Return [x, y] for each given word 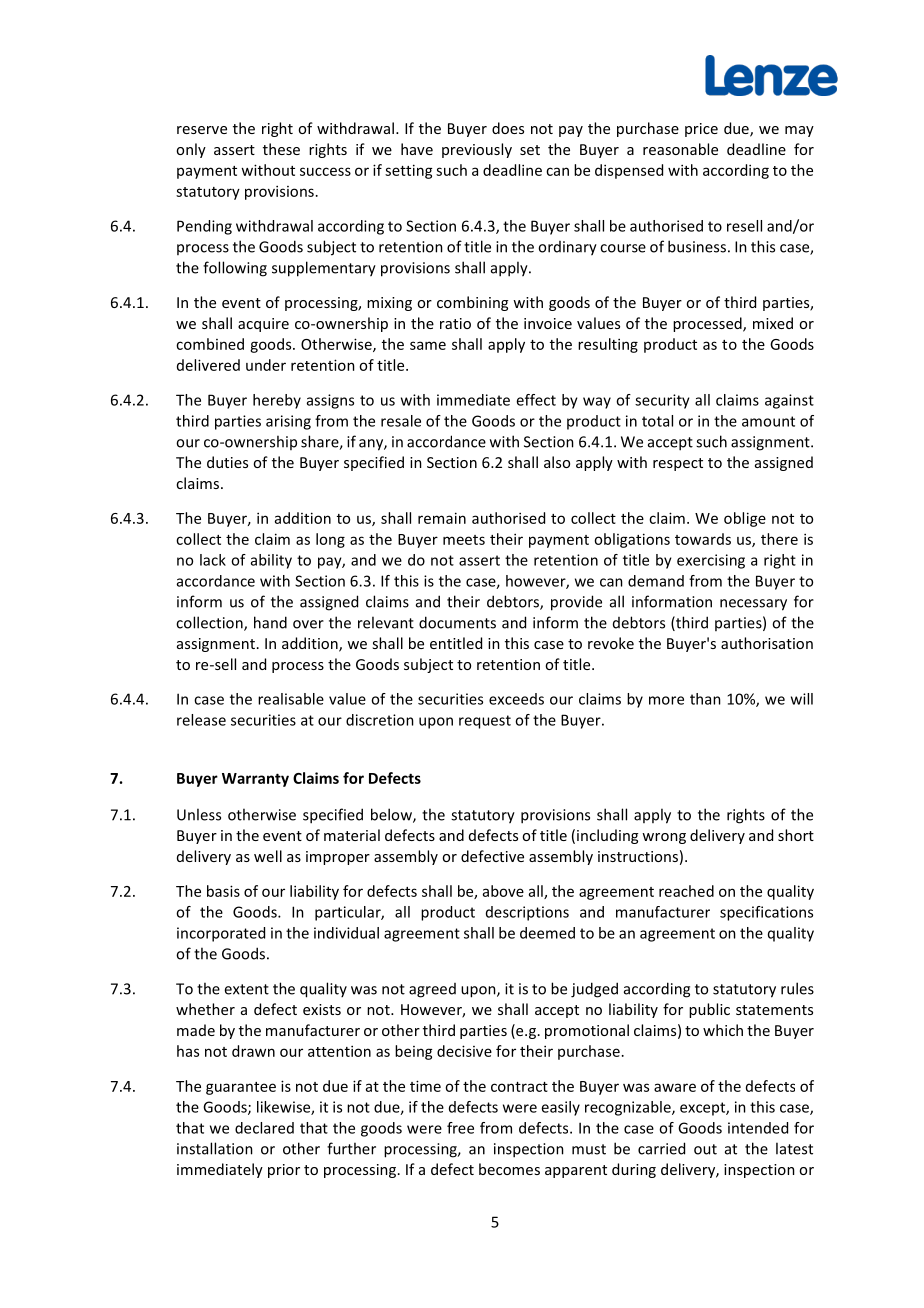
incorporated [221, 934]
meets [464, 540]
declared [264, 1128]
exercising [711, 561]
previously [477, 150]
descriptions [527, 913]
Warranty [255, 780]
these [281, 149]
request [485, 722]
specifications [766, 913]
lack [213, 560]
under [266, 365]
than [705, 699]
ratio [455, 323]
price [701, 130]
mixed [773, 323]
